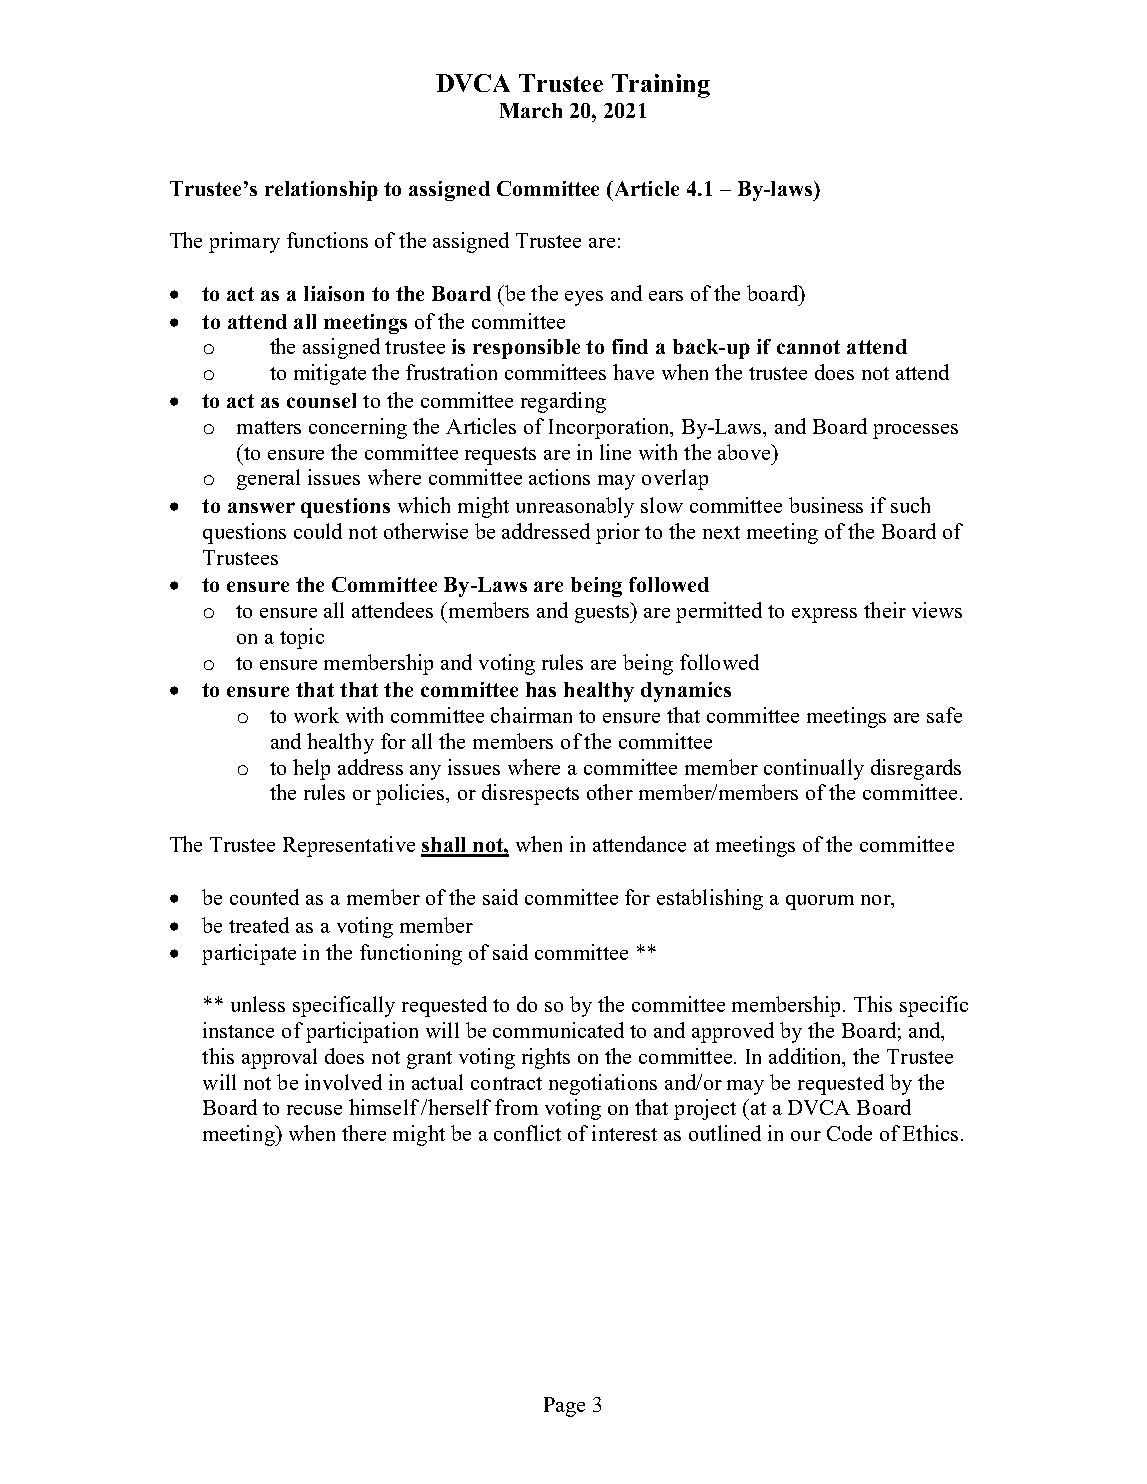 The width and height of the document is (1147, 1484). Describe the element at coordinates (610, 428) in the document. I see `Incorporation` at that location.
